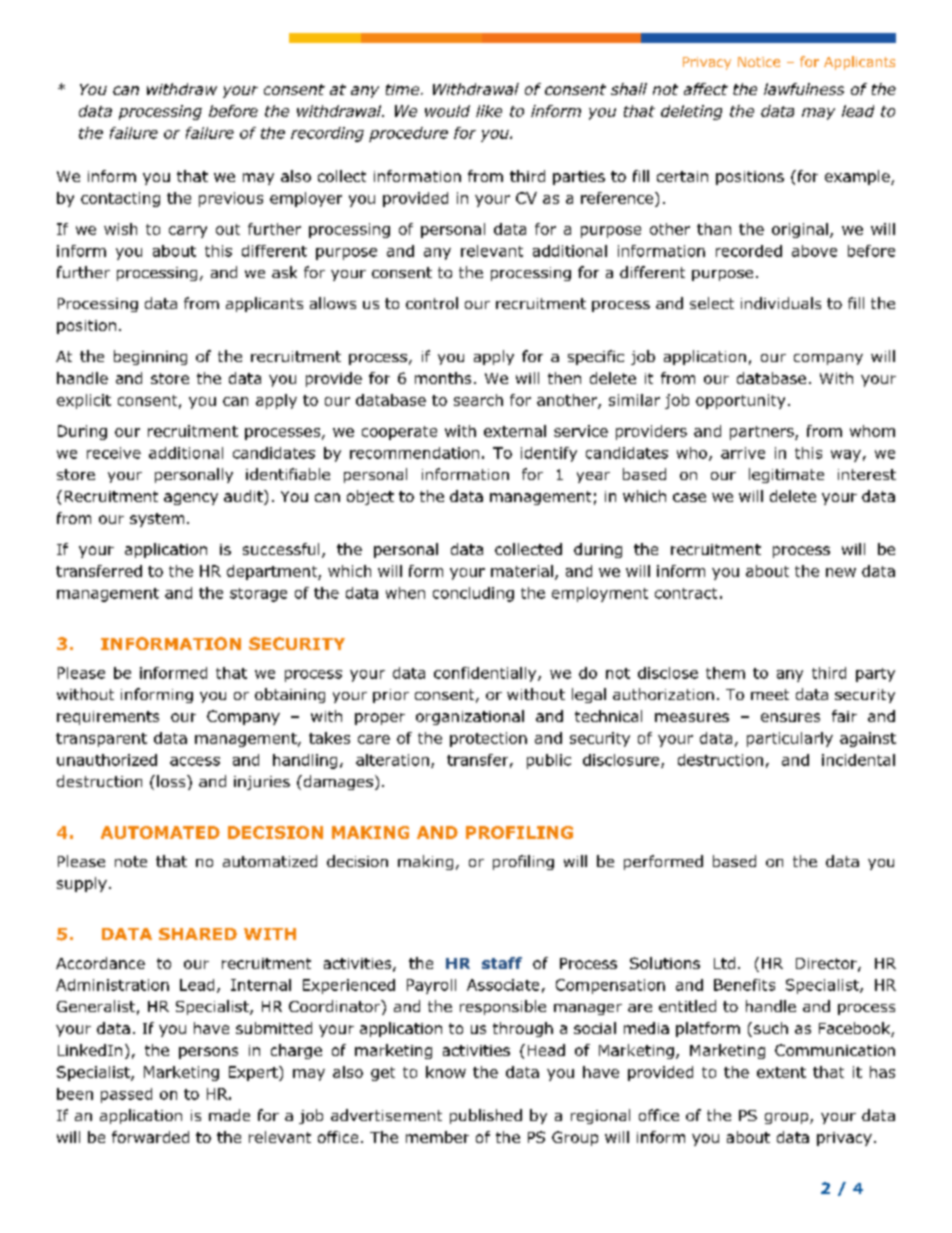 The height and width of the document is (1233, 952). Describe the element at coordinates (120, 199) in the document. I see `contacting` at that location.
